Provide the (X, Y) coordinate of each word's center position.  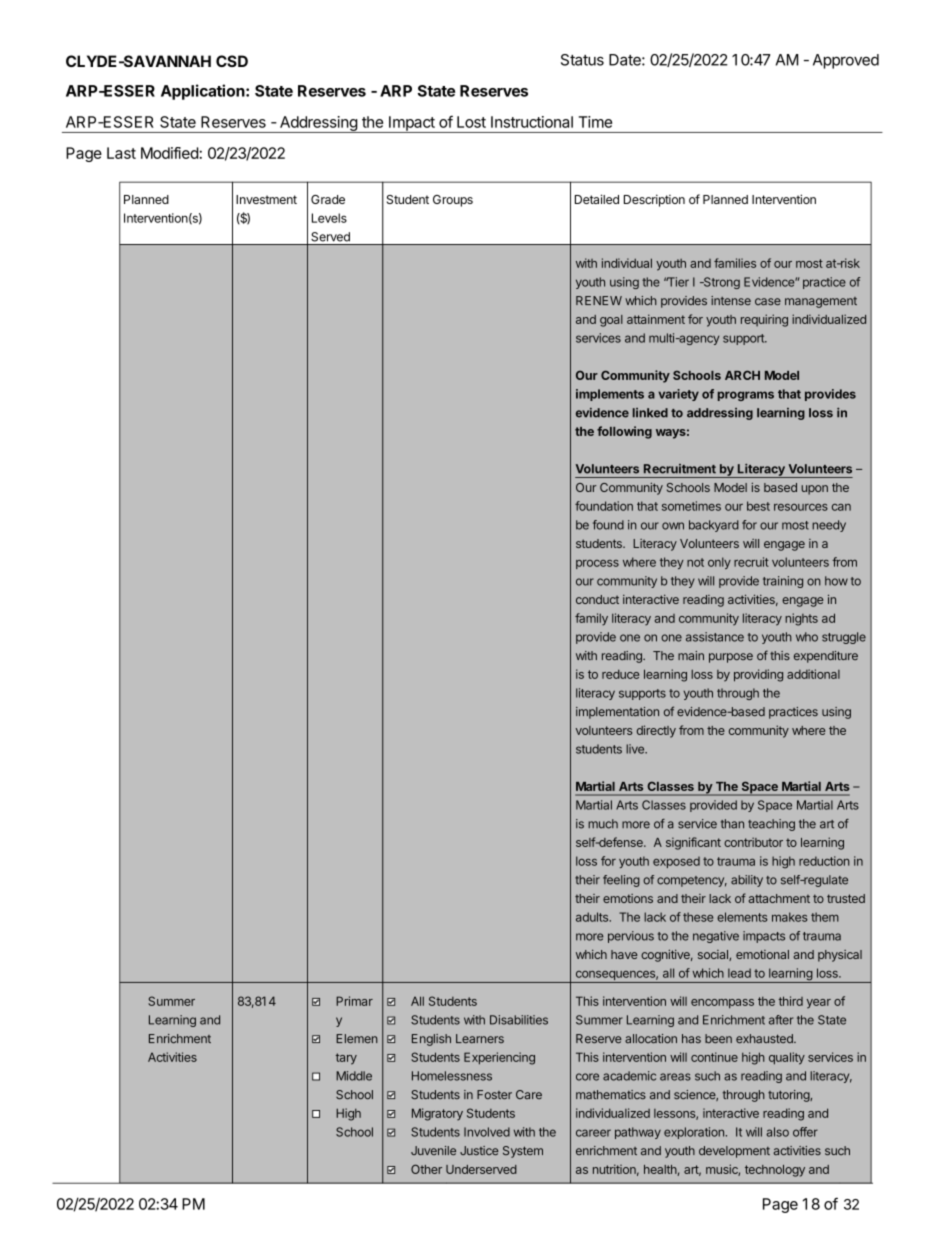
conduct (597, 599)
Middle (354, 1076)
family (591, 619)
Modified (170, 153)
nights (801, 619)
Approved (846, 61)
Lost (471, 122)
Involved (487, 1132)
